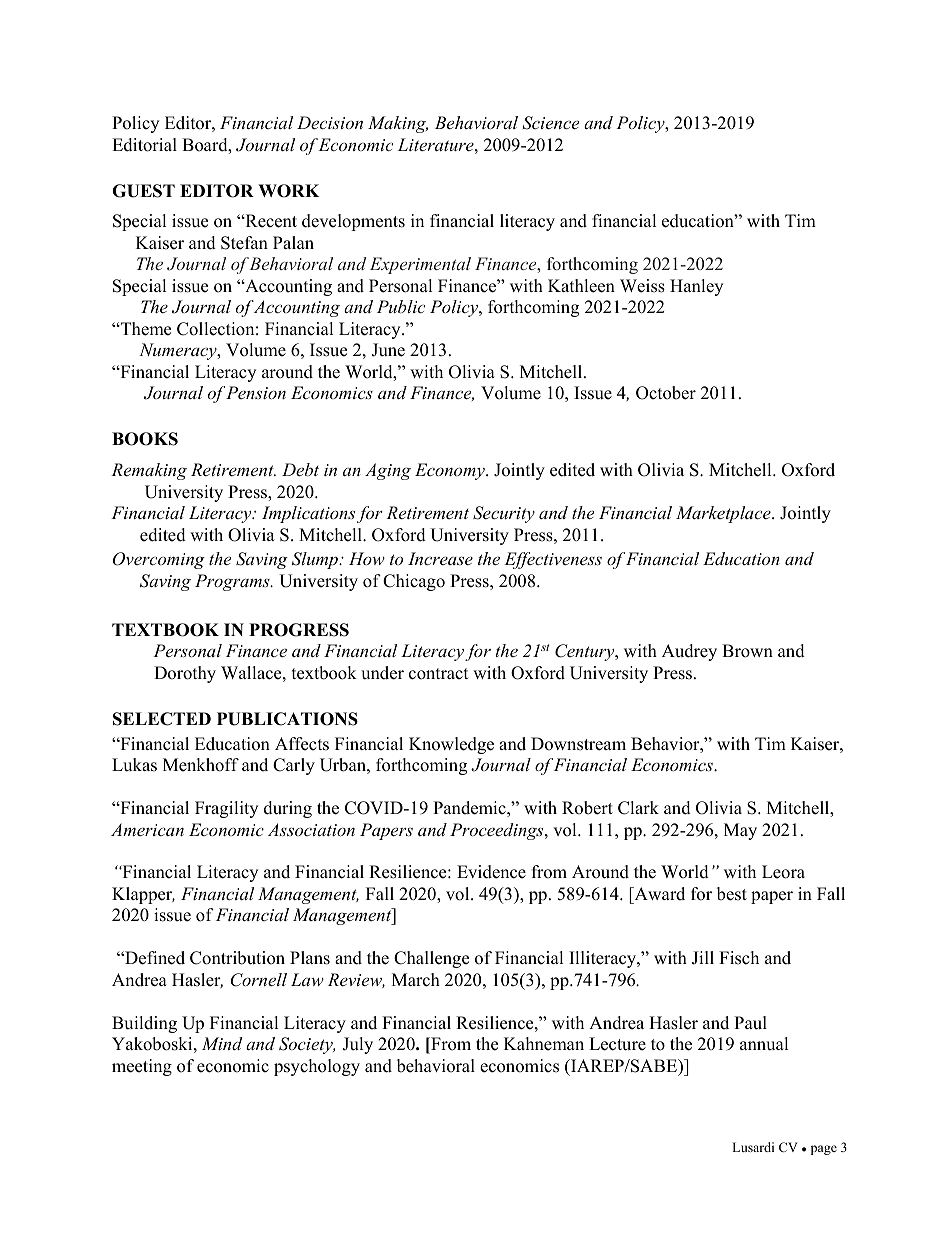 This screenshot has width=952, height=1233. I want to click on Knowledge, so click(451, 745).
